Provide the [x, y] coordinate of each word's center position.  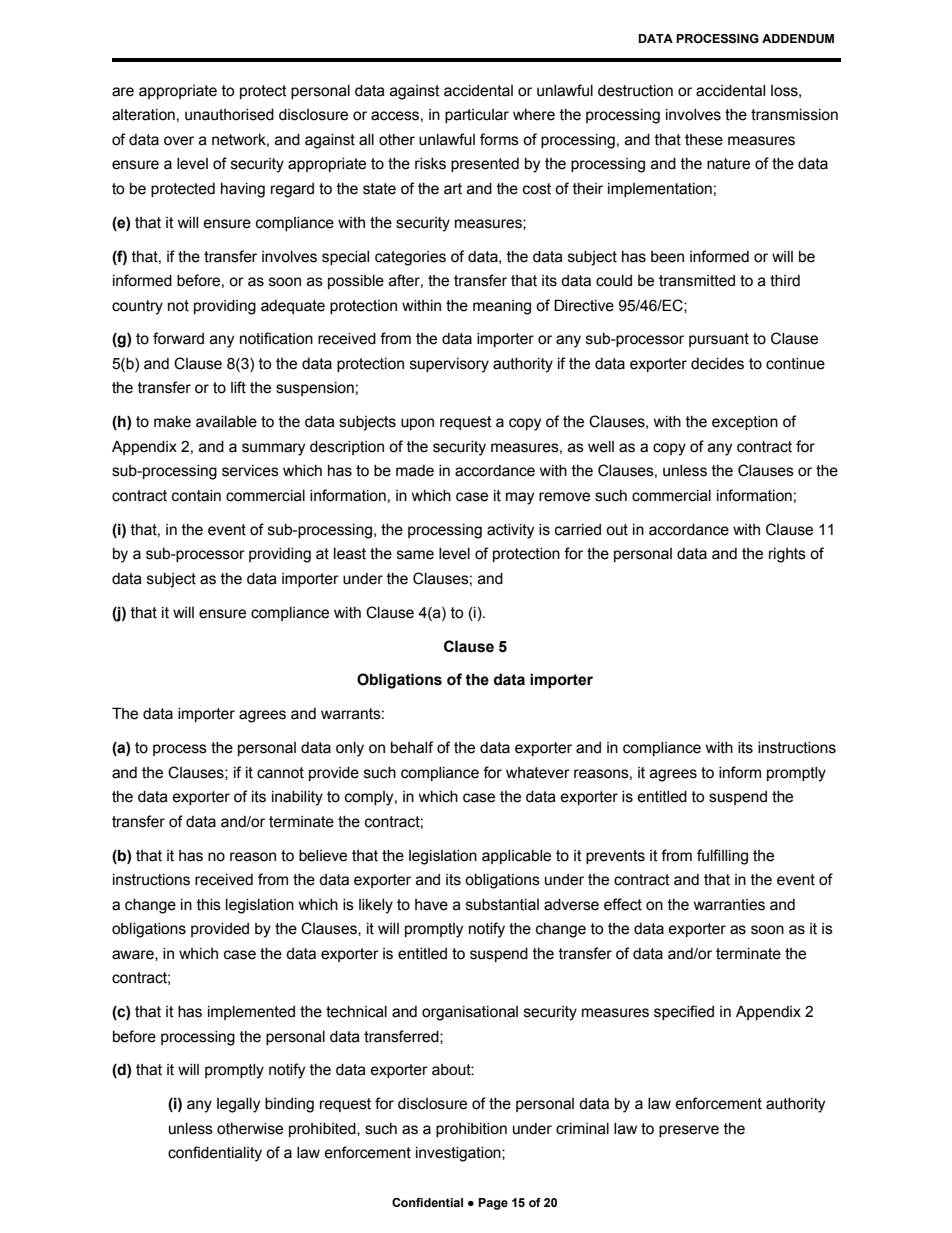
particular [477, 116]
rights [787, 555]
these [704, 140]
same [415, 555]
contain [196, 496]
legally [238, 1105]
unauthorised [229, 115]
